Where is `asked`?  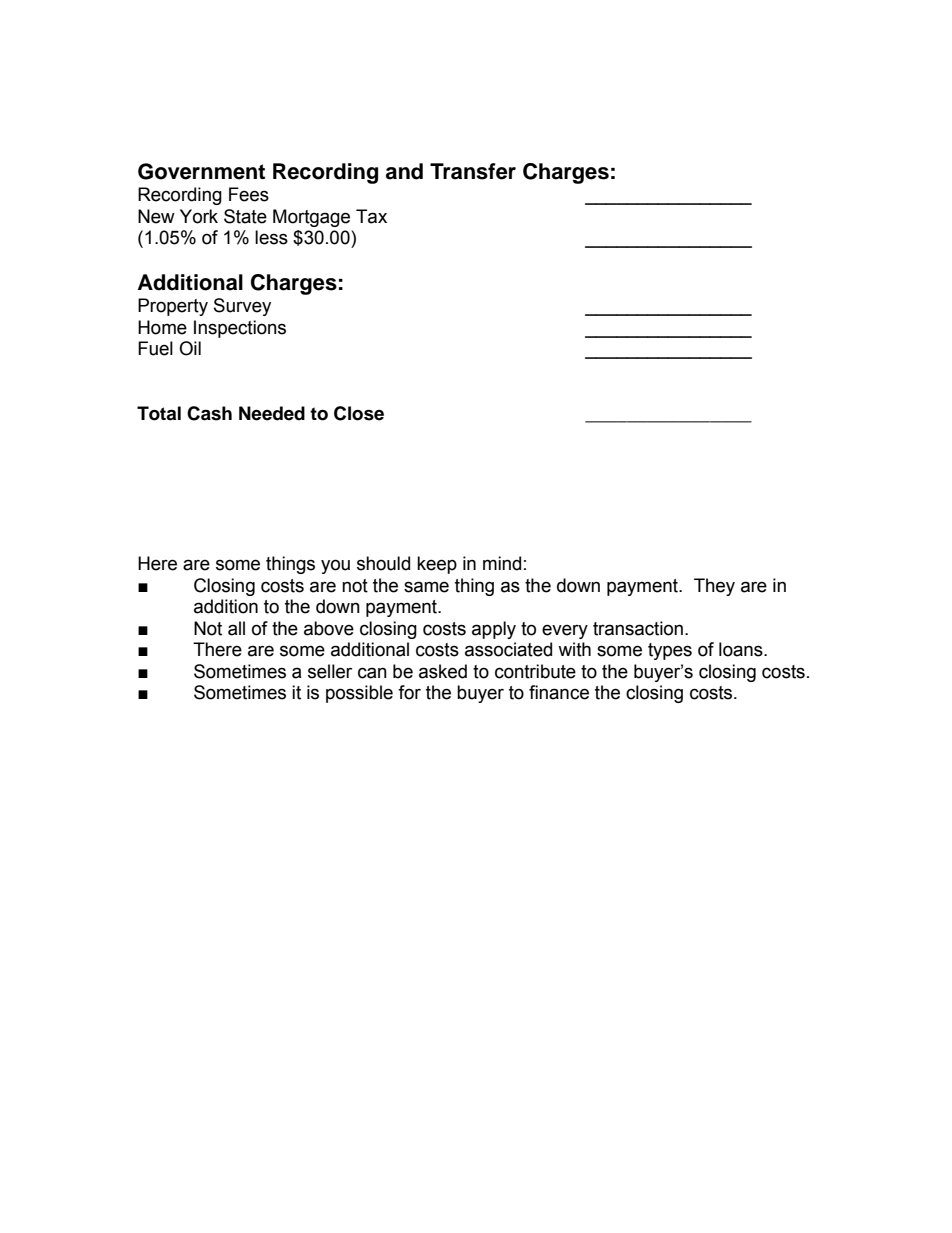
asked is located at coordinates (443, 671).
